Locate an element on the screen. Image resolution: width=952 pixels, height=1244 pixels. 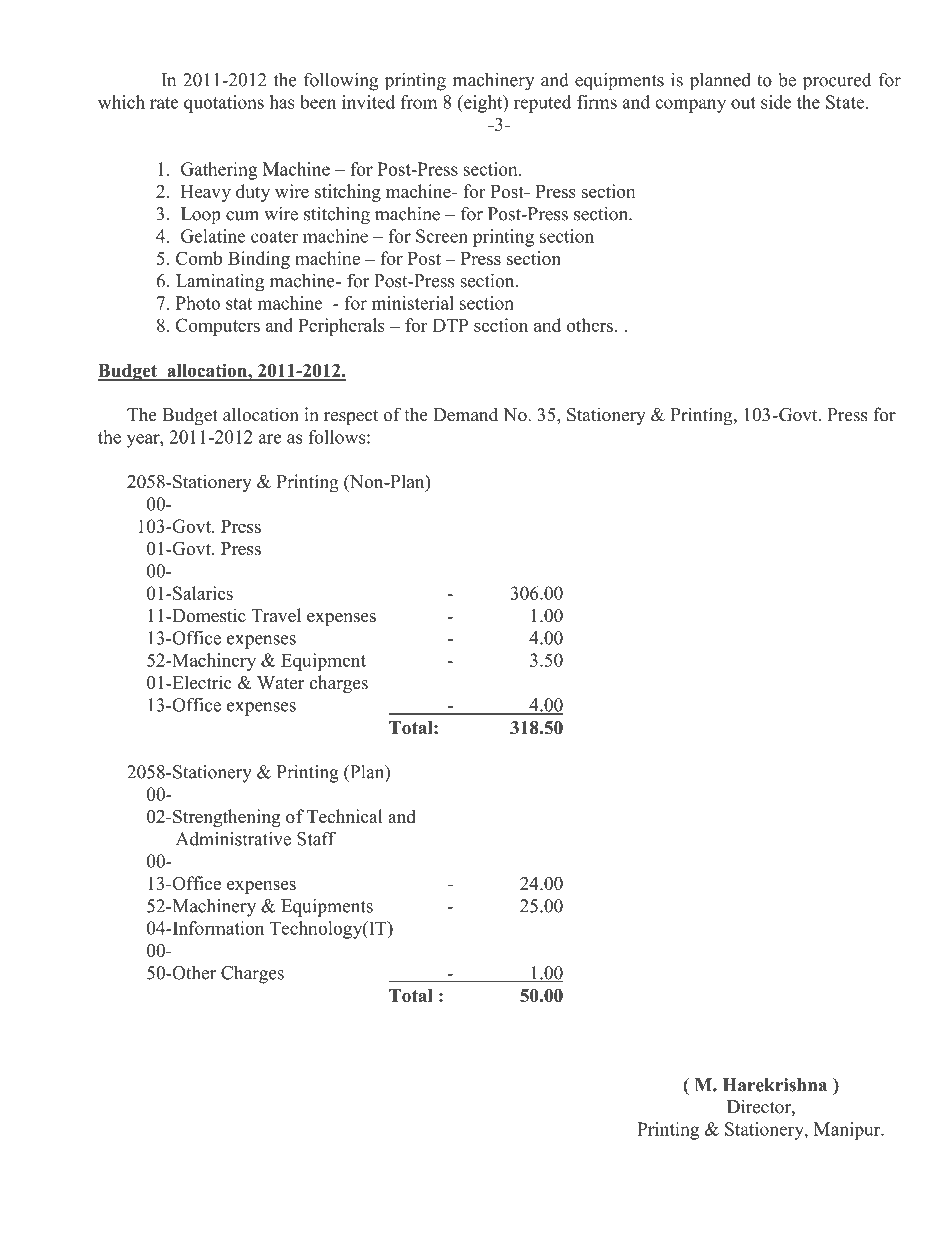
Administrative is located at coordinates (233, 839).
